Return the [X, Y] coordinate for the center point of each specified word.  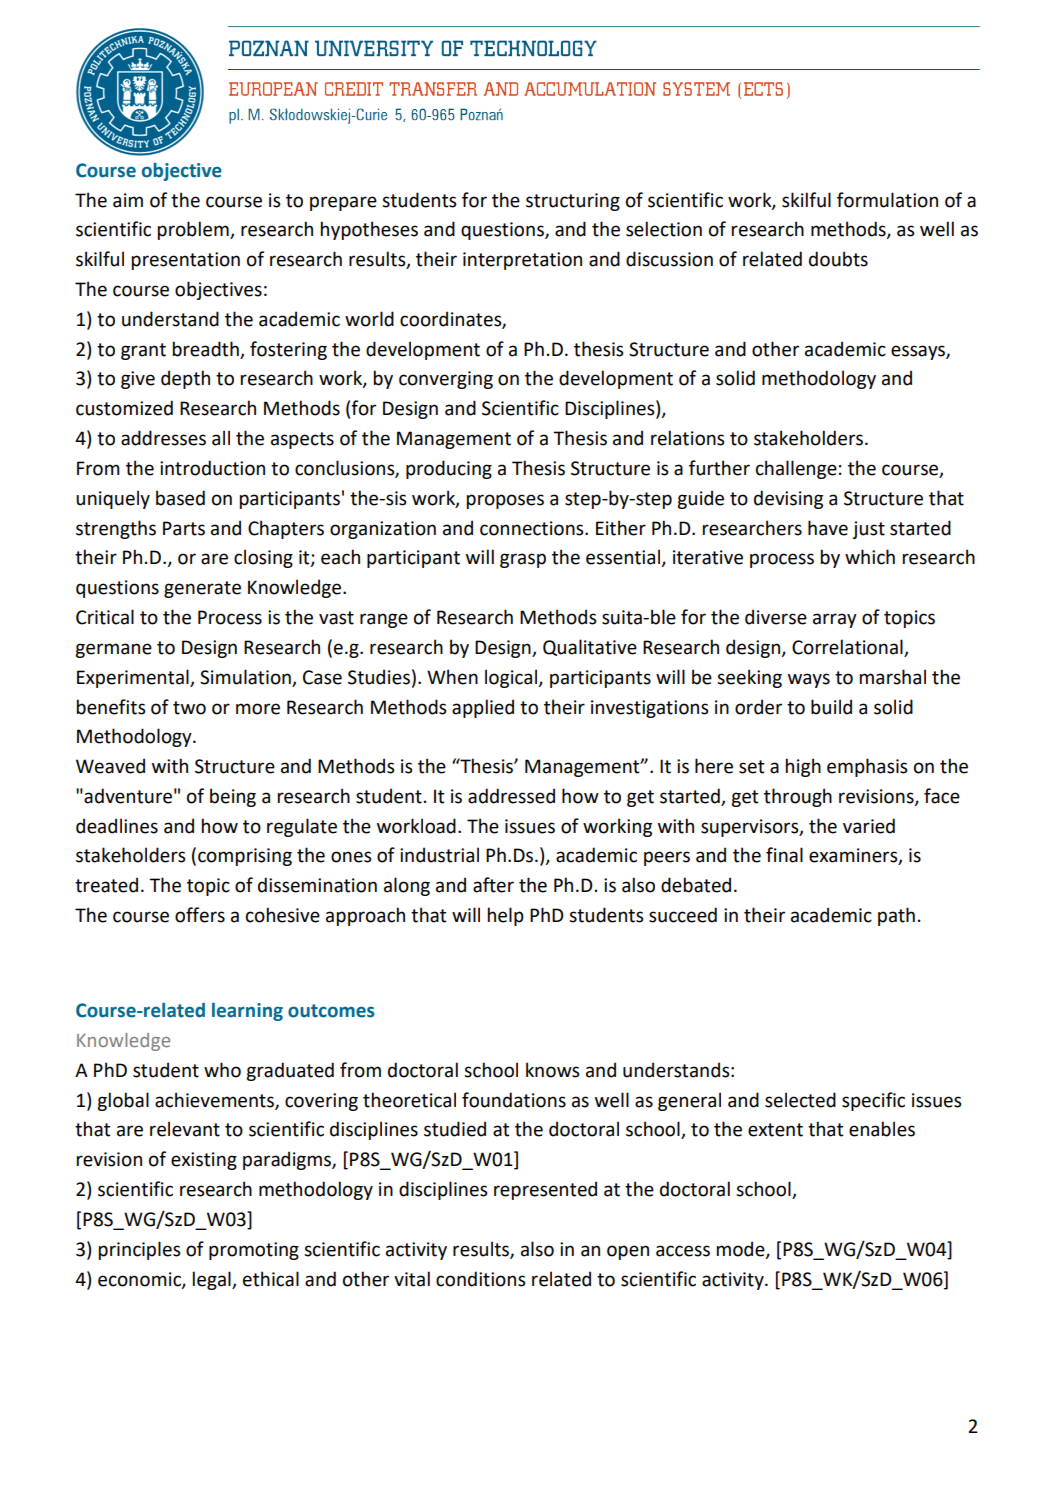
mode [742, 1249]
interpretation [522, 261]
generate [202, 589]
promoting [254, 1251]
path [896, 916]
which [870, 557]
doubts [838, 259]
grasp [523, 560]
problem [194, 230]
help [506, 916]
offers [200, 915]
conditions [481, 1279]
